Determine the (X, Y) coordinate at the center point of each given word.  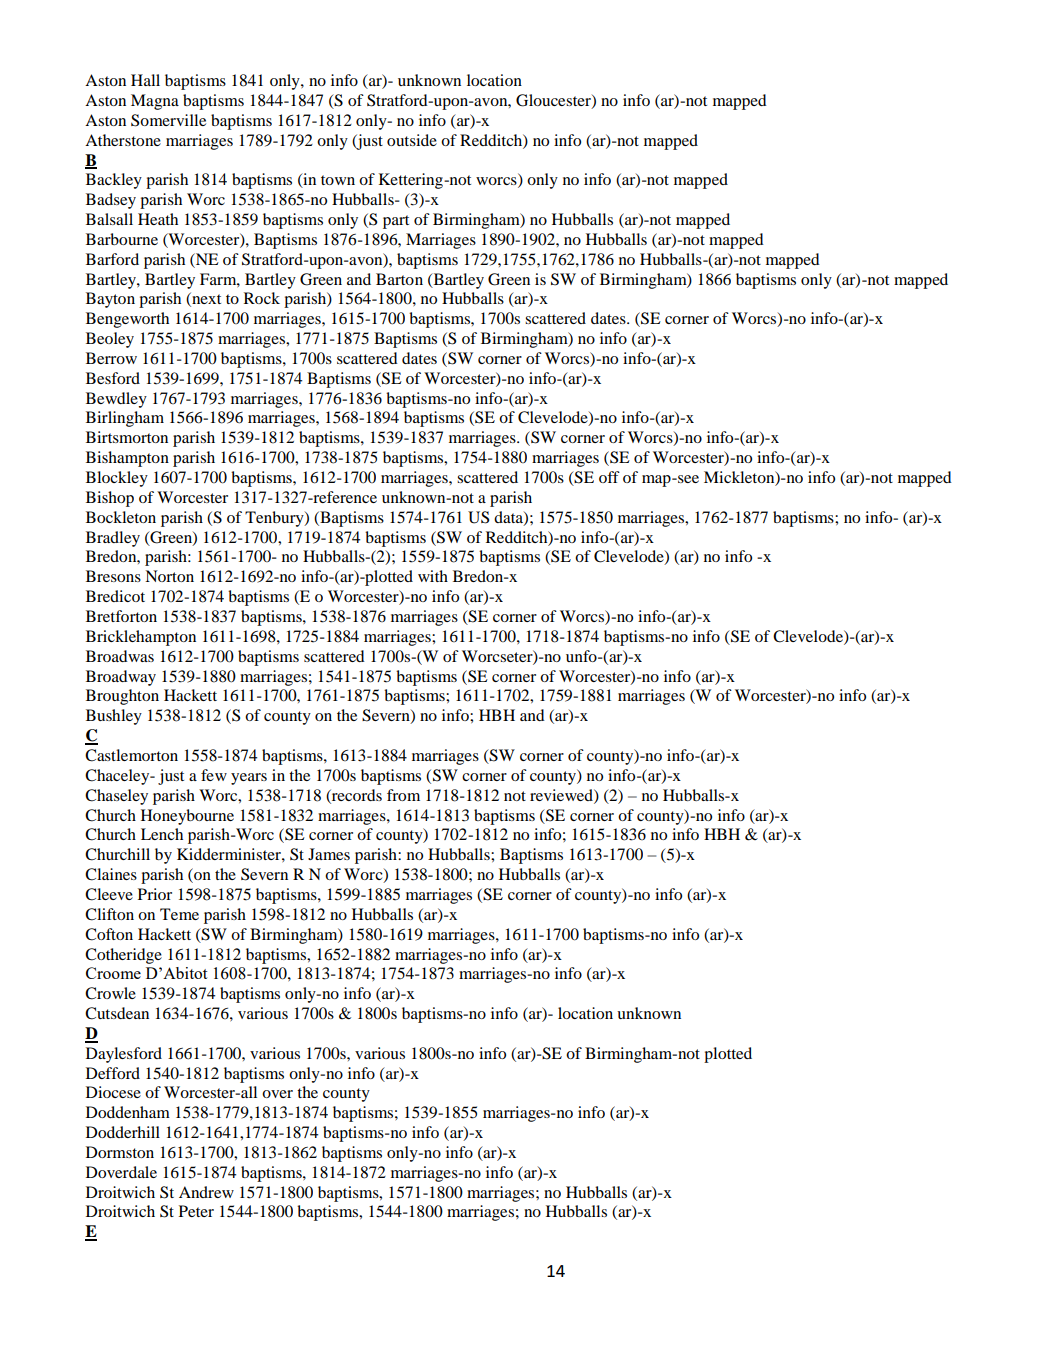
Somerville (168, 120)
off (609, 477)
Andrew (206, 1192)
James (329, 854)
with (433, 576)
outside (412, 140)
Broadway (121, 678)
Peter (196, 1211)
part (396, 222)
